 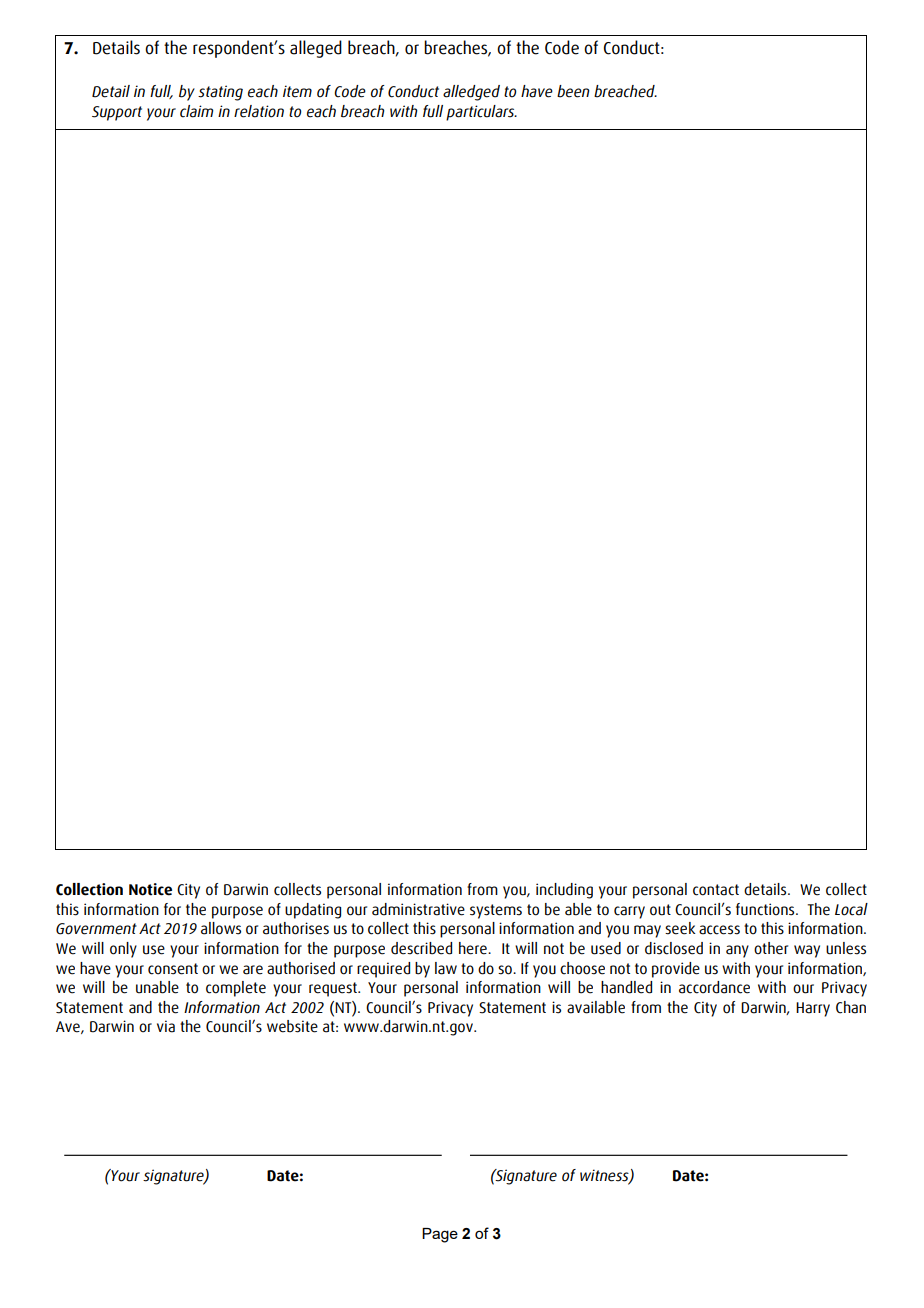 What do you see at coordinates (166, 1026) in the page?
I see `via` at bounding box center [166, 1026].
